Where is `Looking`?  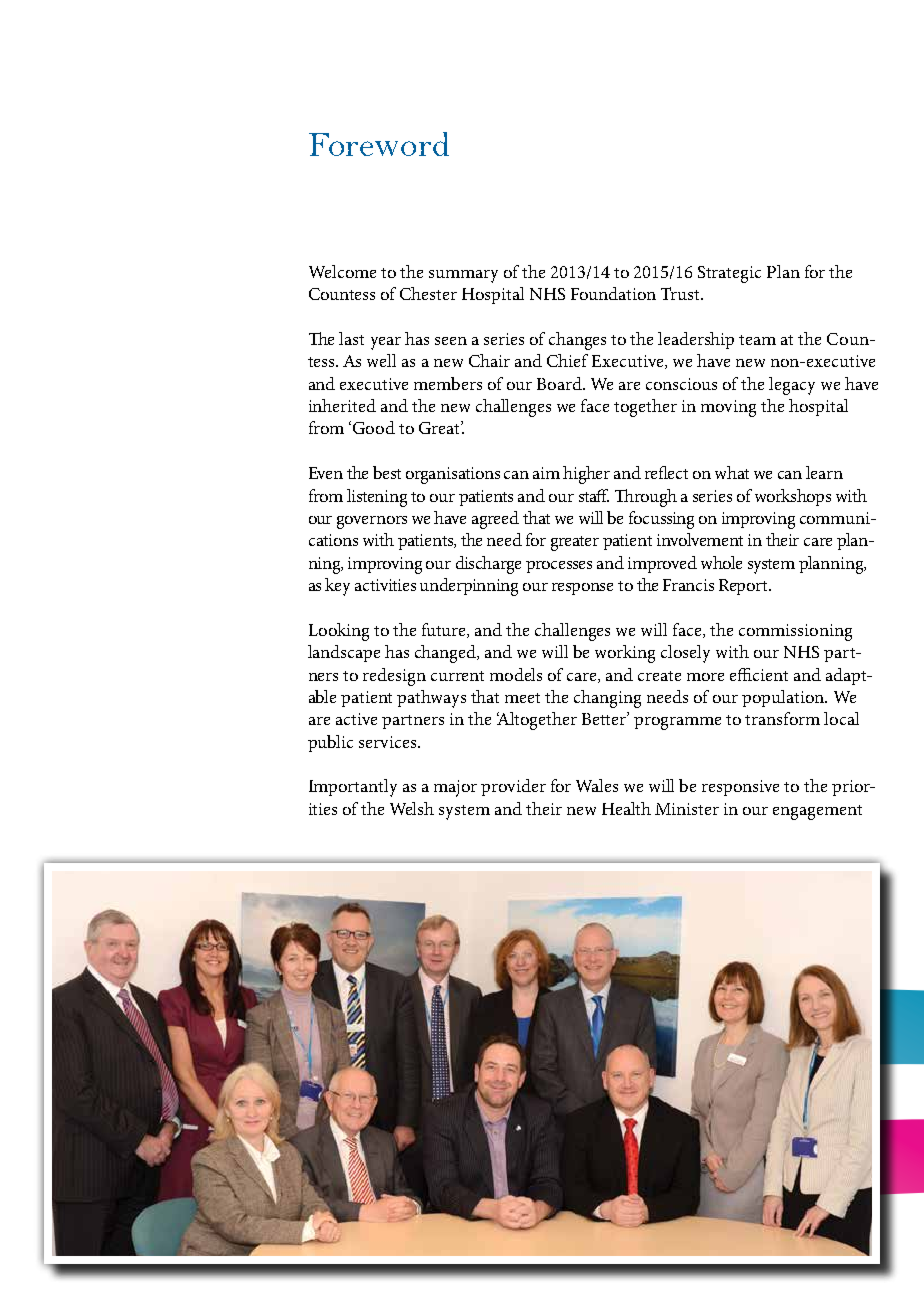
Looking is located at coordinates (339, 632).
